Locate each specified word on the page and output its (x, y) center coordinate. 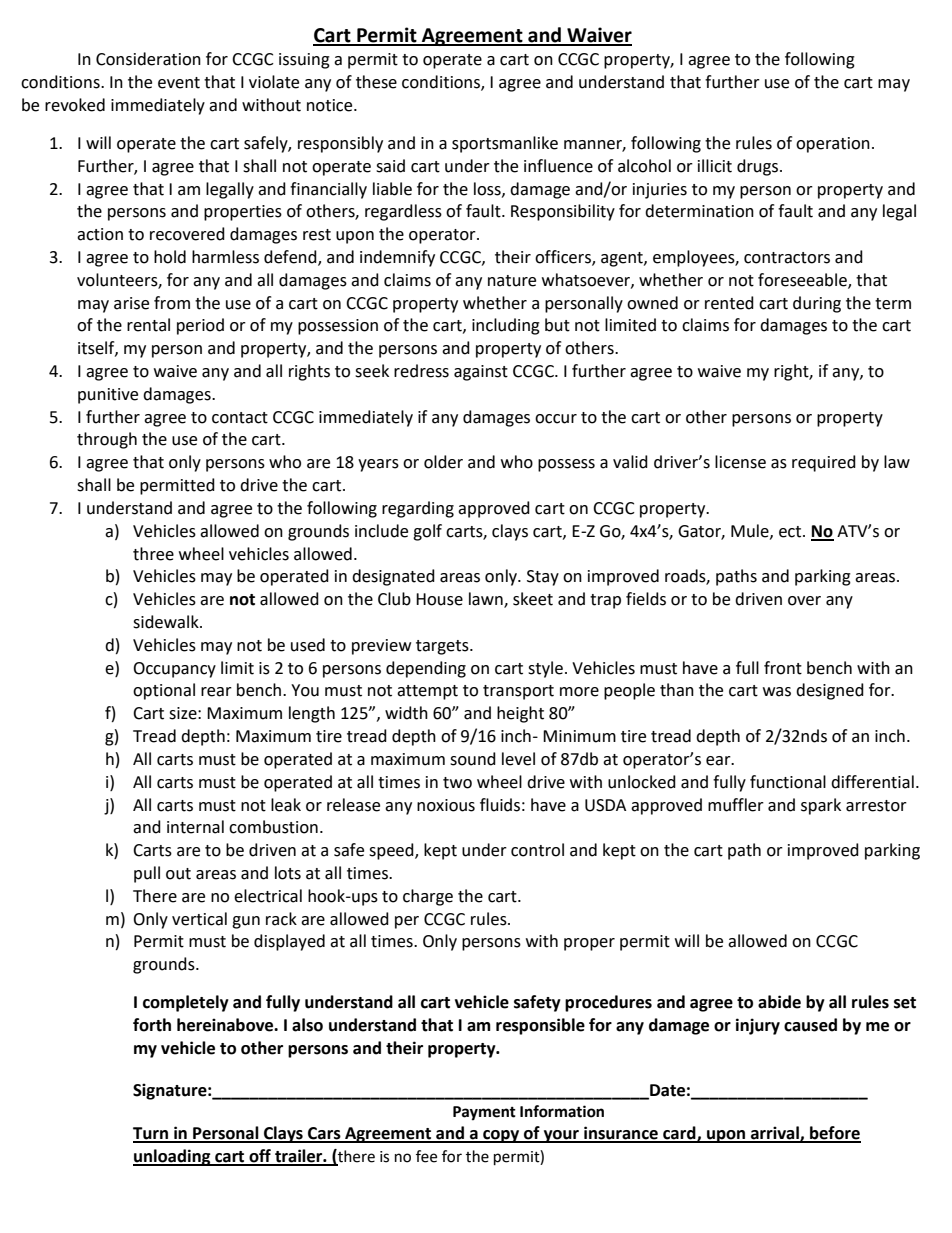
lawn (487, 600)
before (834, 1134)
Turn (151, 1134)
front (783, 668)
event (179, 83)
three (153, 554)
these (376, 82)
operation (833, 145)
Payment (484, 1113)
